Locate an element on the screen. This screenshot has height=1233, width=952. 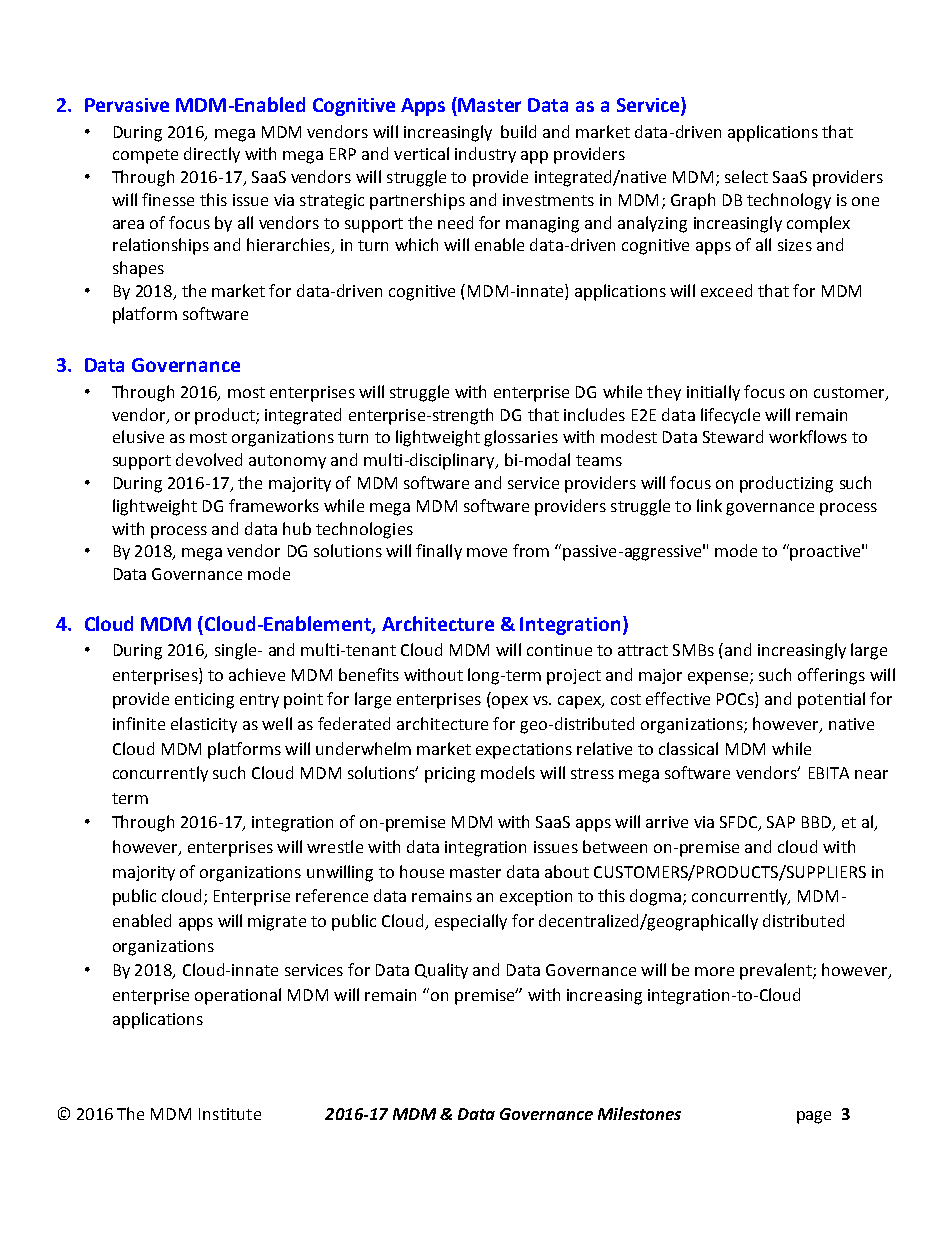
offerings is located at coordinates (831, 676).
